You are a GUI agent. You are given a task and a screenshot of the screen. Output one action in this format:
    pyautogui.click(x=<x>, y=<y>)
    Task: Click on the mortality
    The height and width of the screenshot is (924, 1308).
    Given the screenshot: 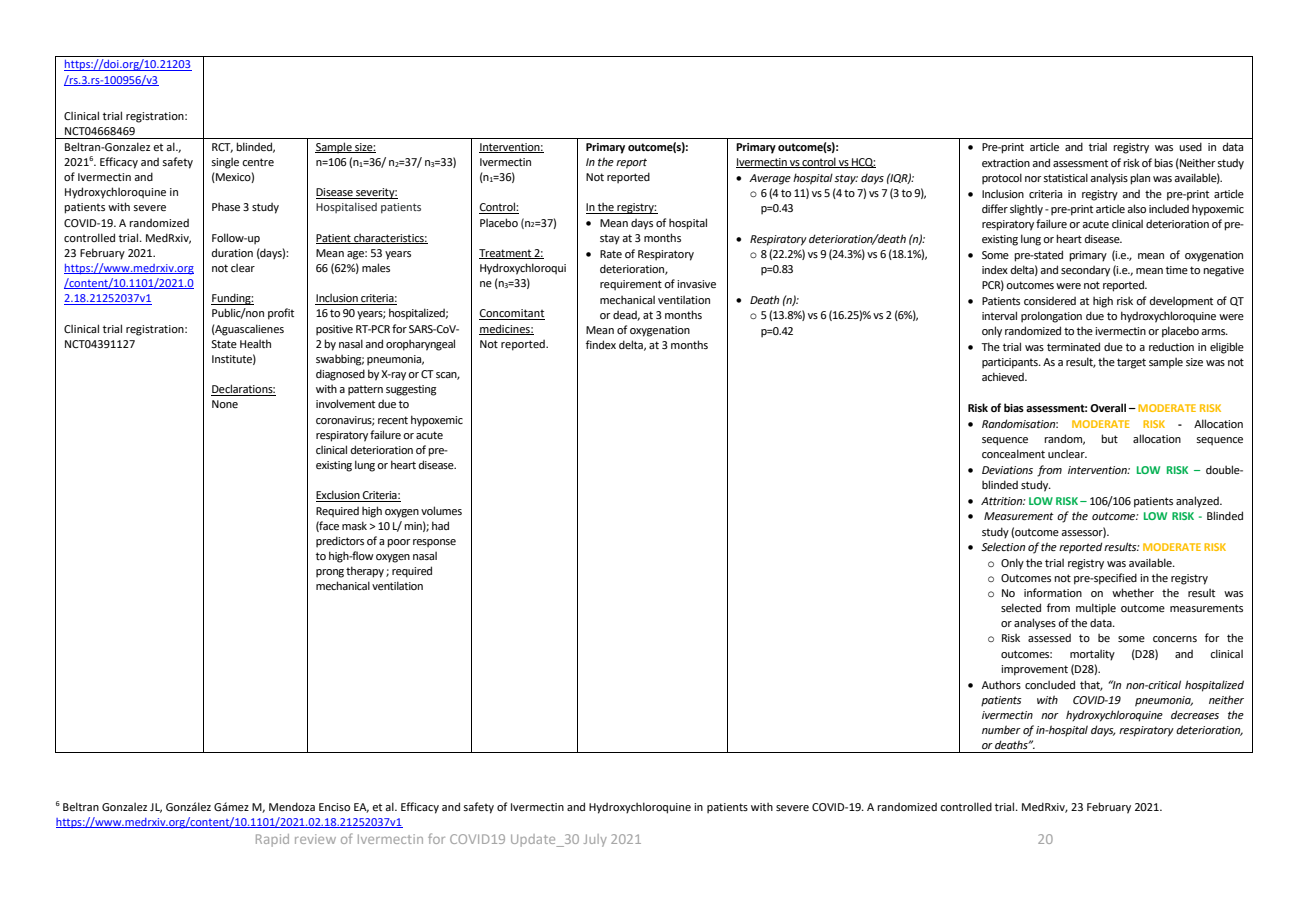 What is the action you would take?
    pyautogui.click(x=1092, y=655)
